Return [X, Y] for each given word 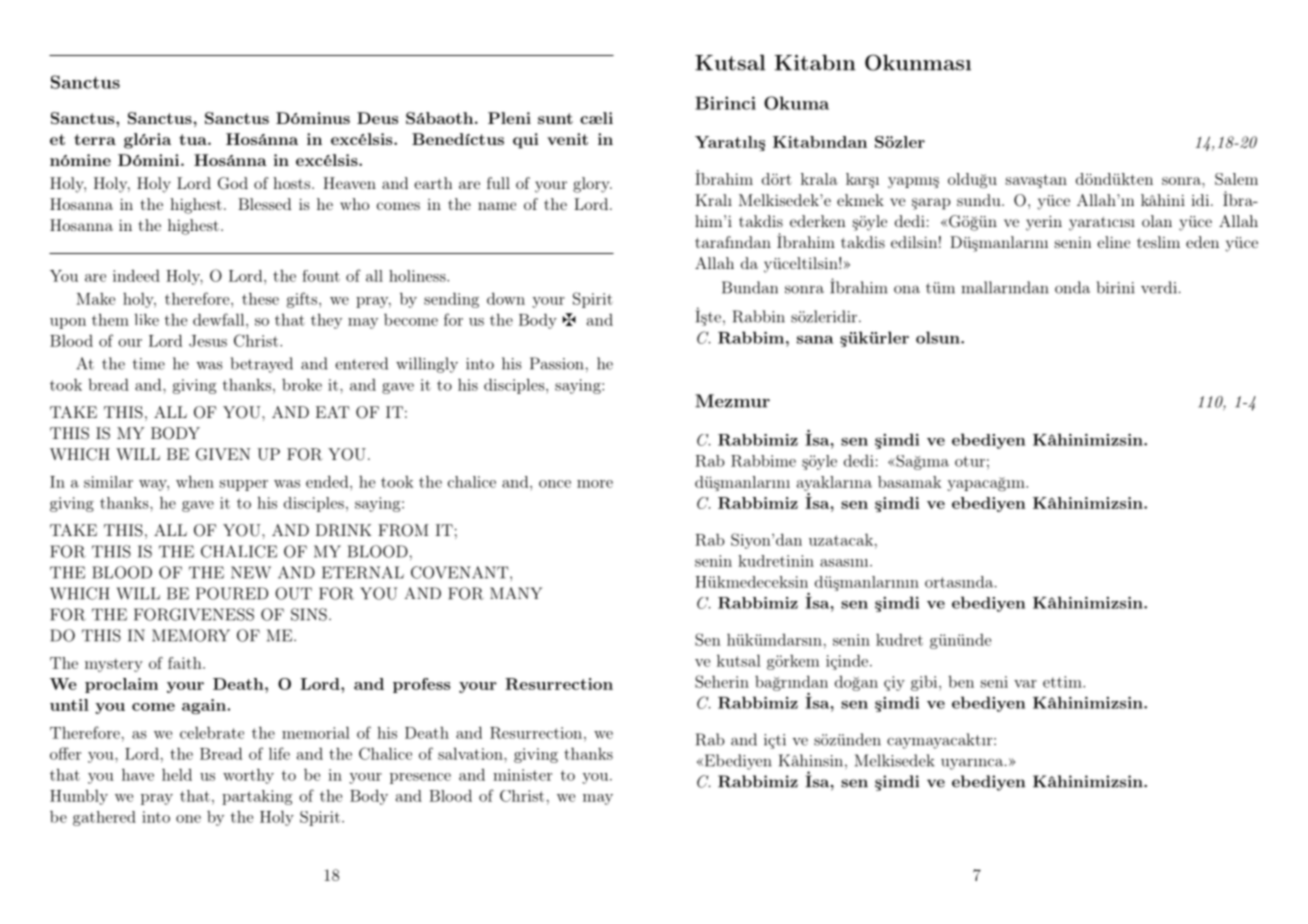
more [595, 484]
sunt [555, 118]
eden [1202, 242]
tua [194, 139]
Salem [1236, 179]
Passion [557, 363]
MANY [516, 593]
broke [302, 384]
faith [186, 663]
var [1025, 684]
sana [815, 340]
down [506, 298]
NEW [251, 572]
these [260, 298]
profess [421, 685]
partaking [257, 797]
